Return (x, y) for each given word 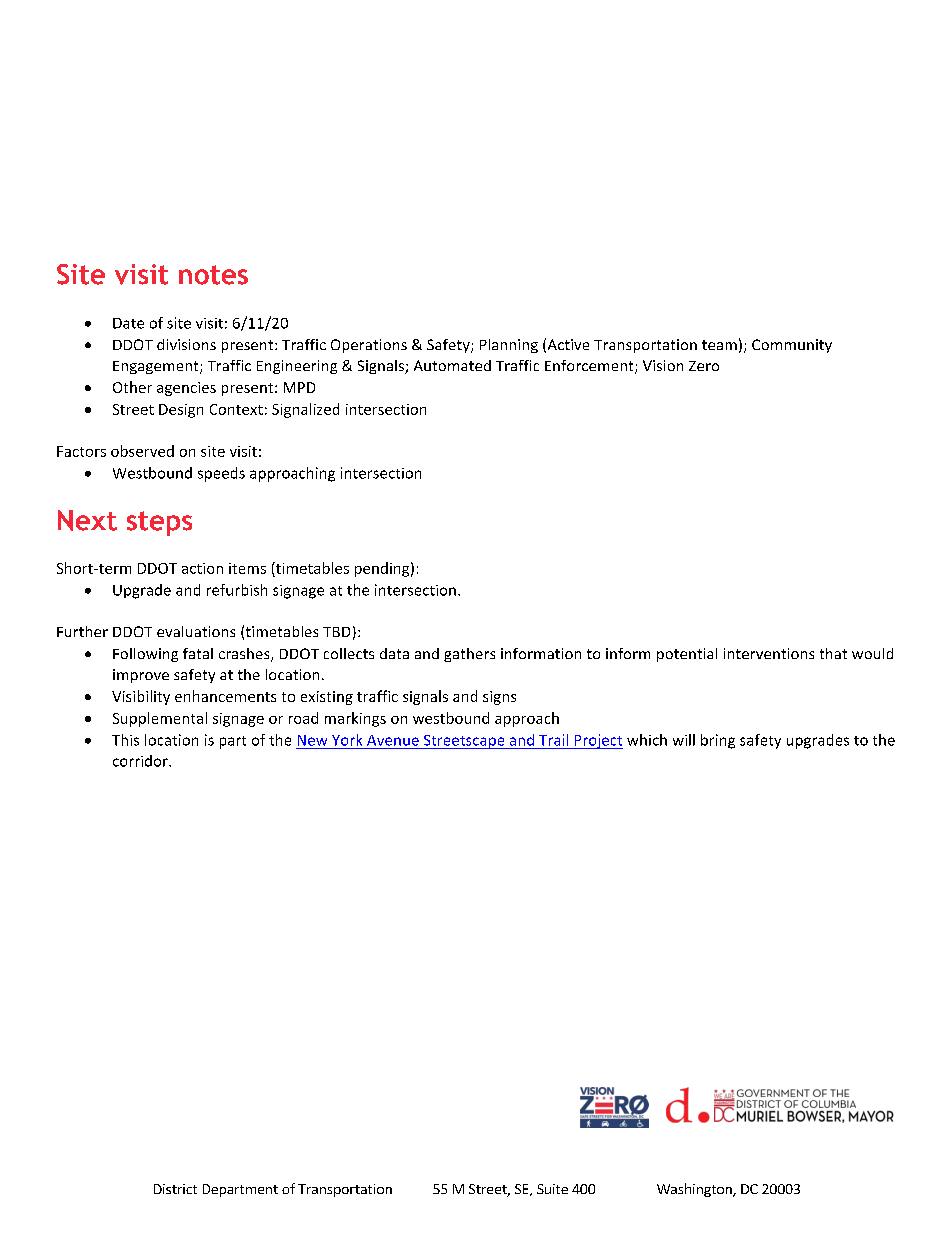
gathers (469, 655)
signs (499, 698)
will (684, 740)
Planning (509, 346)
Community (792, 346)
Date (128, 323)
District (175, 1189)
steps (159, 523)
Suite (552, 1189)
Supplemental (160, 719)
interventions (769, 653)
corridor (141, 761)
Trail (553, 740)
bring (718, 741)
